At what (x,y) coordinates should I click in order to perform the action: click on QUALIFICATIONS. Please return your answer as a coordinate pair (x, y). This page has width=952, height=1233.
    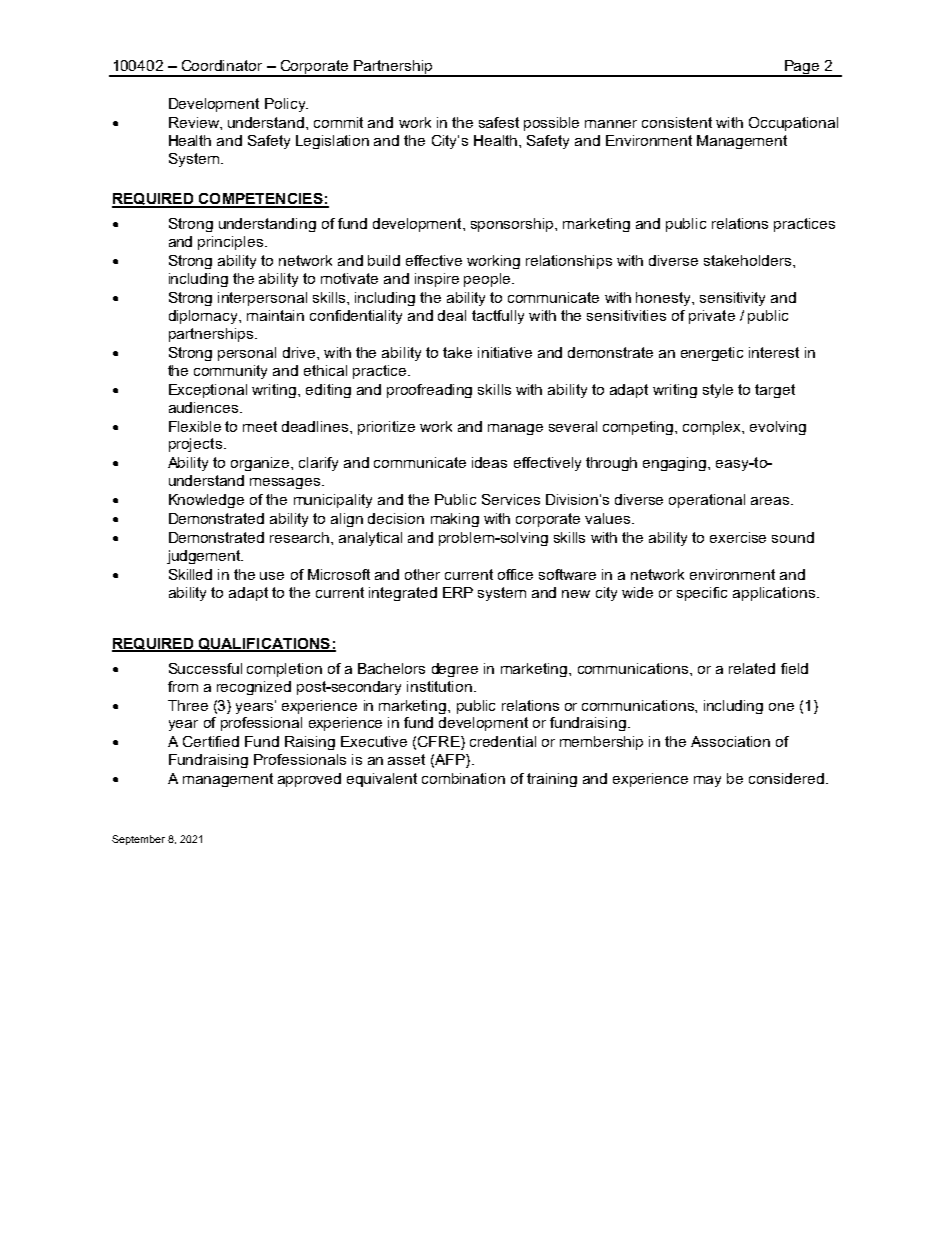
    Looking at the image, I should click on (264, 645).
